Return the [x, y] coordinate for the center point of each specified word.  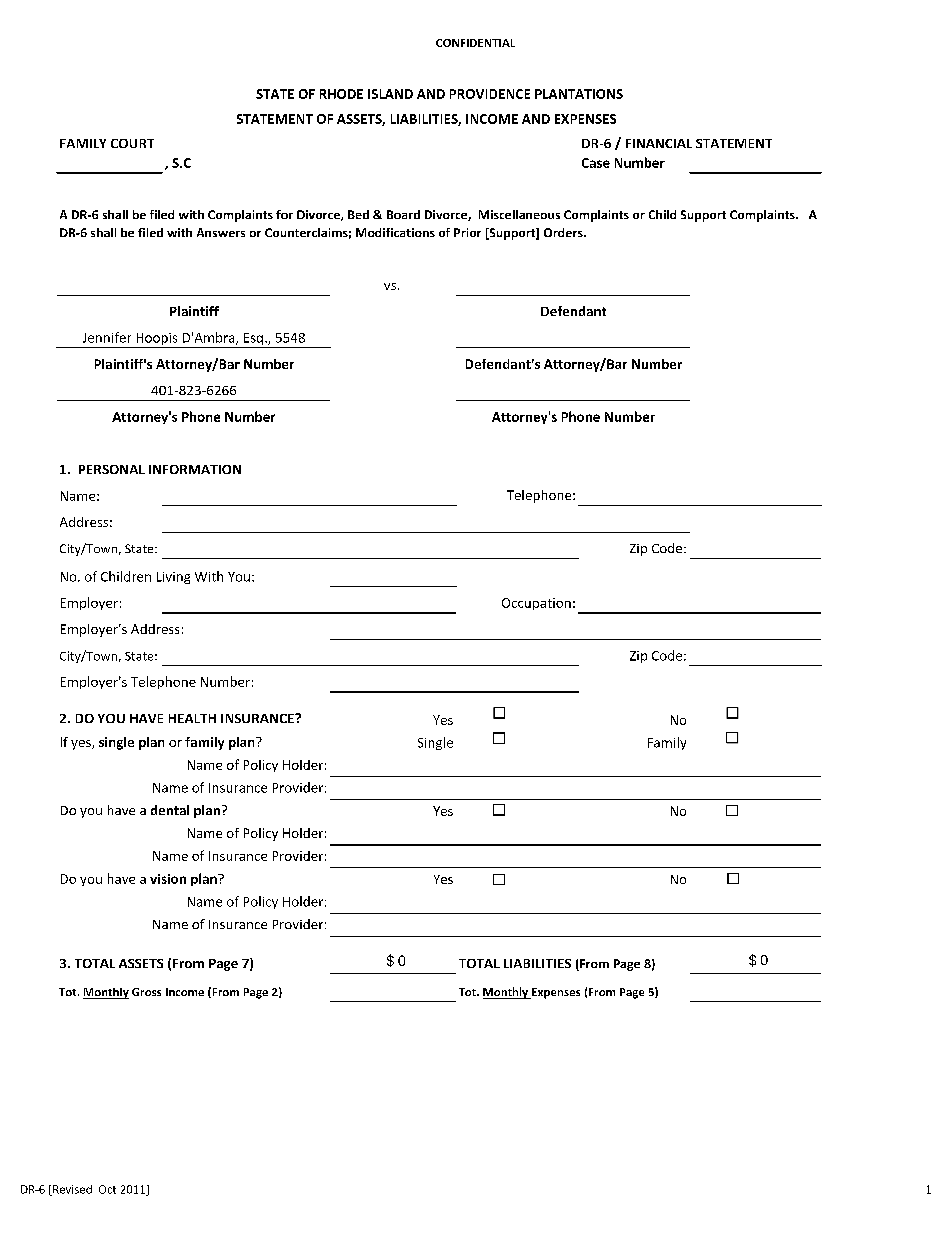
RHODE [341, 94]
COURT [132, 143]
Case [596, 163]
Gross [146, 992]
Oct [107, 1189]
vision [168, 879]
